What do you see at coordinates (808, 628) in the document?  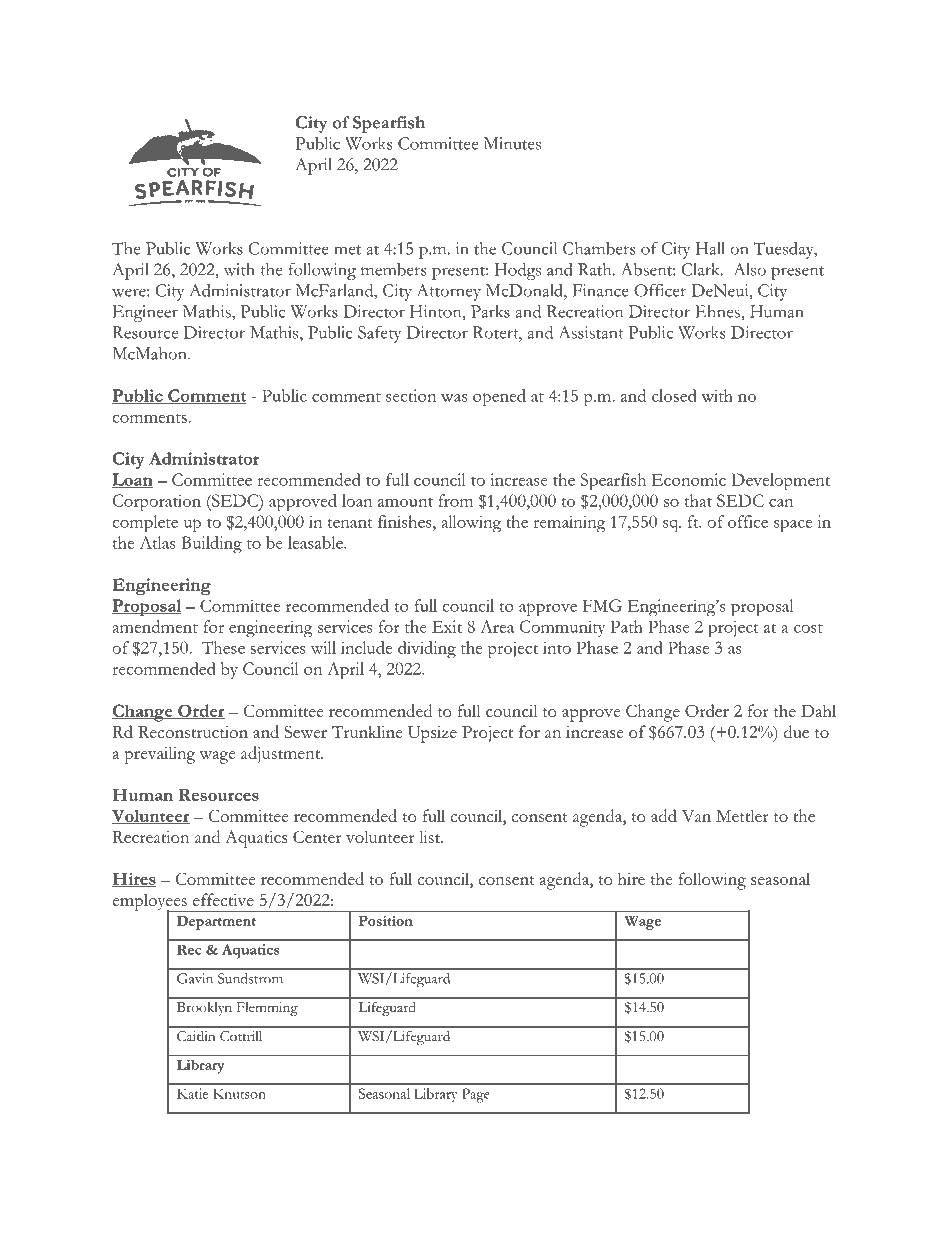 I see `cost` at bounding box center [808, 628].
